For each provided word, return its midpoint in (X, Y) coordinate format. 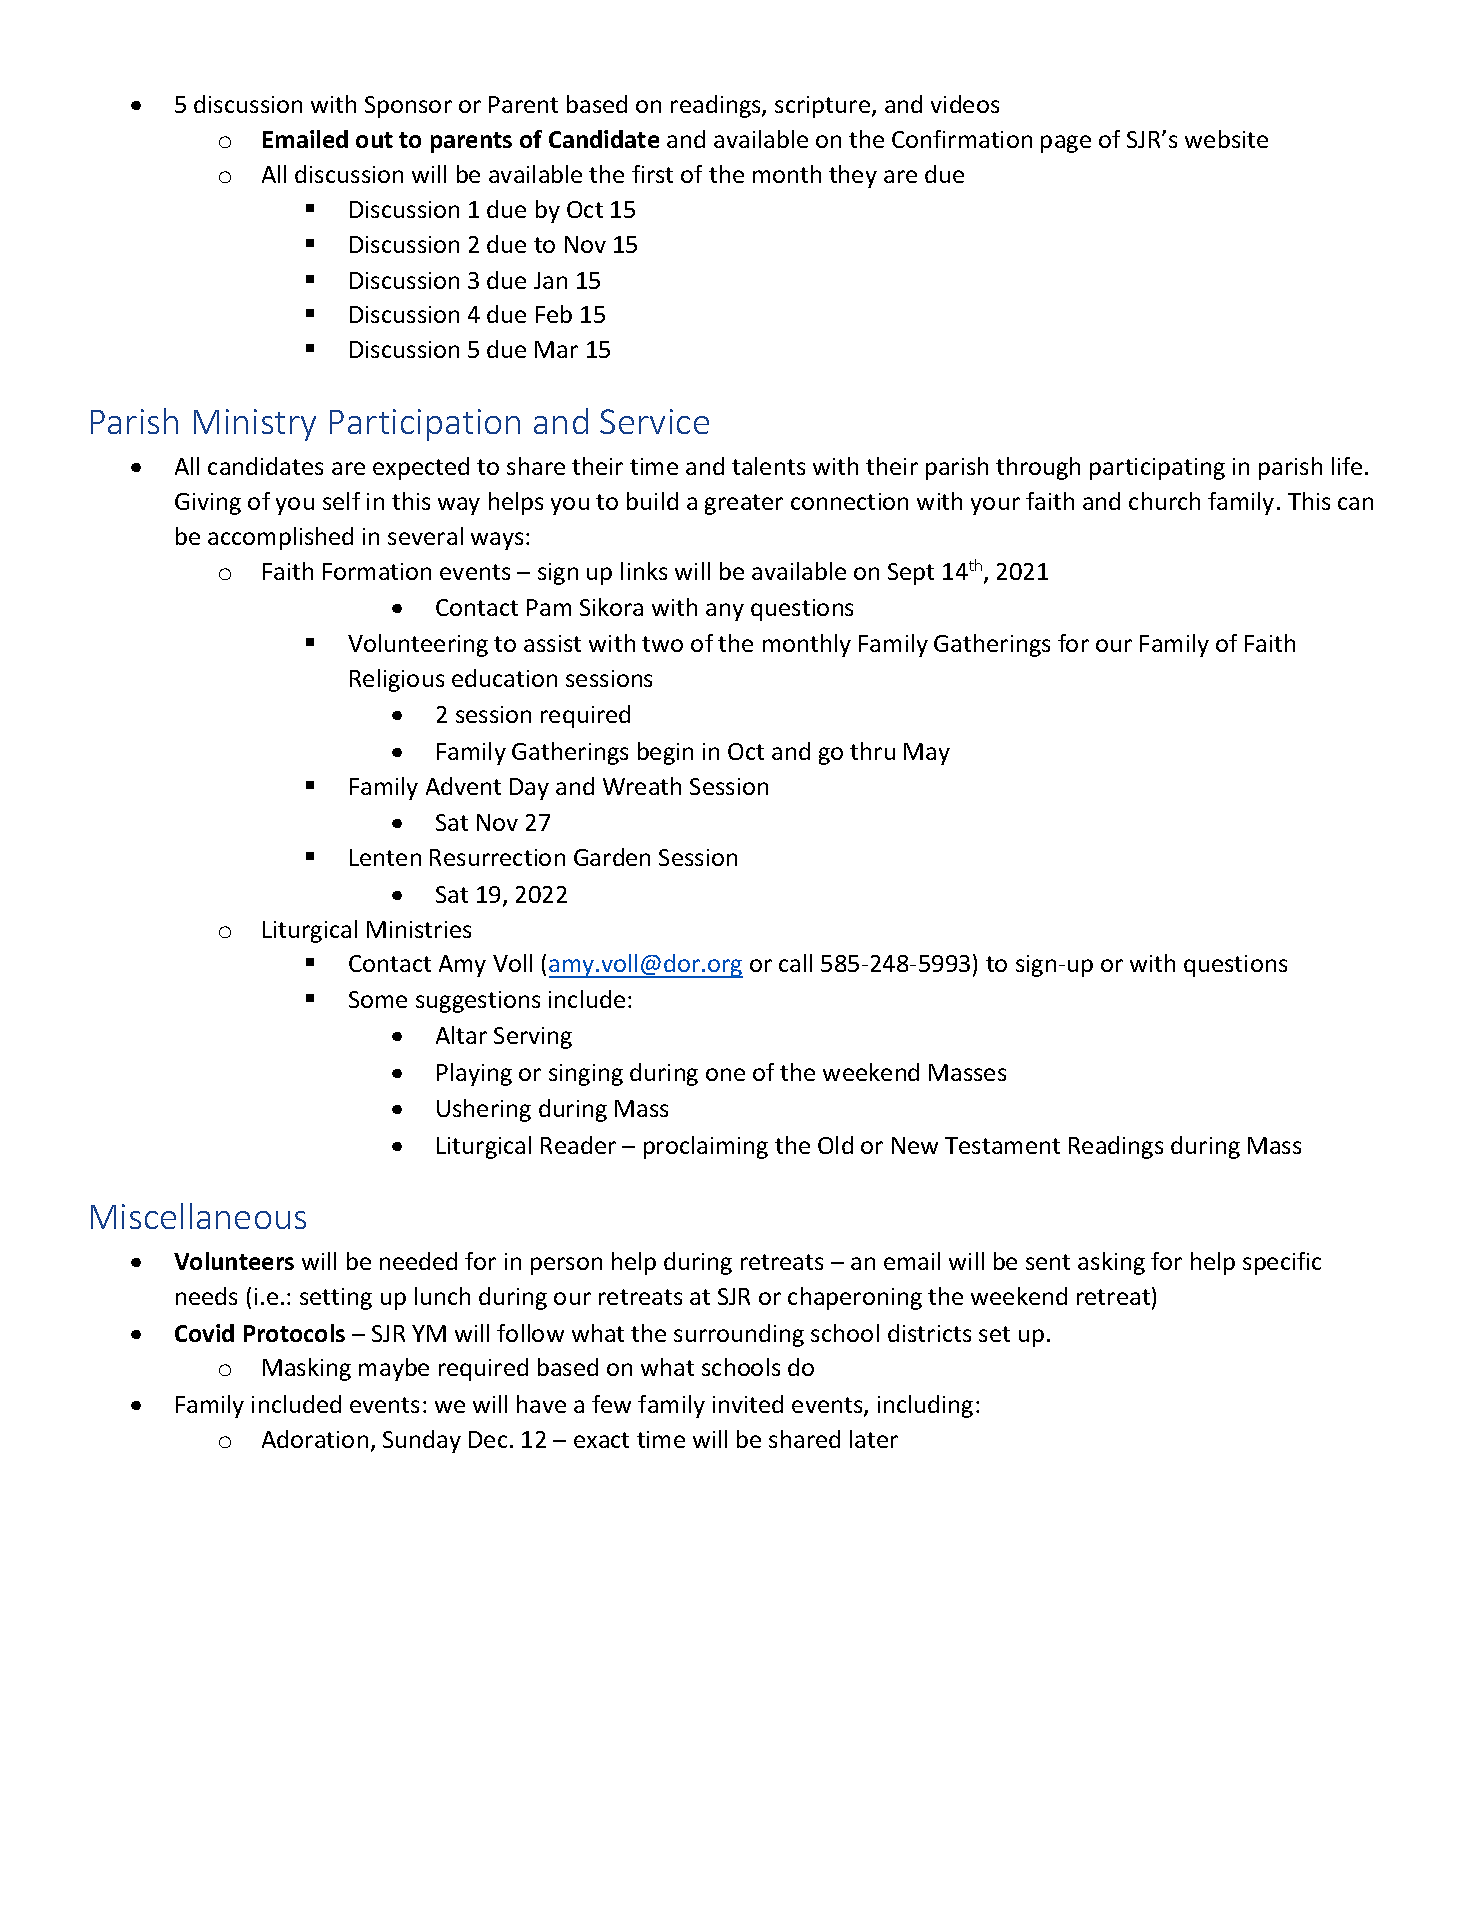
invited (748, 1404)
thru (872, 751)
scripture (824, 107)
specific (1282, 1263)
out (374, 140)
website (1226, 139)
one (725, 1074)
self (341, 501)
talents (768, 466)
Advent (463, 786)
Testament (1002, 1145)
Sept (911, 574)
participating (1157, 469)
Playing (474, 1074)
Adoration (315, 1439)
